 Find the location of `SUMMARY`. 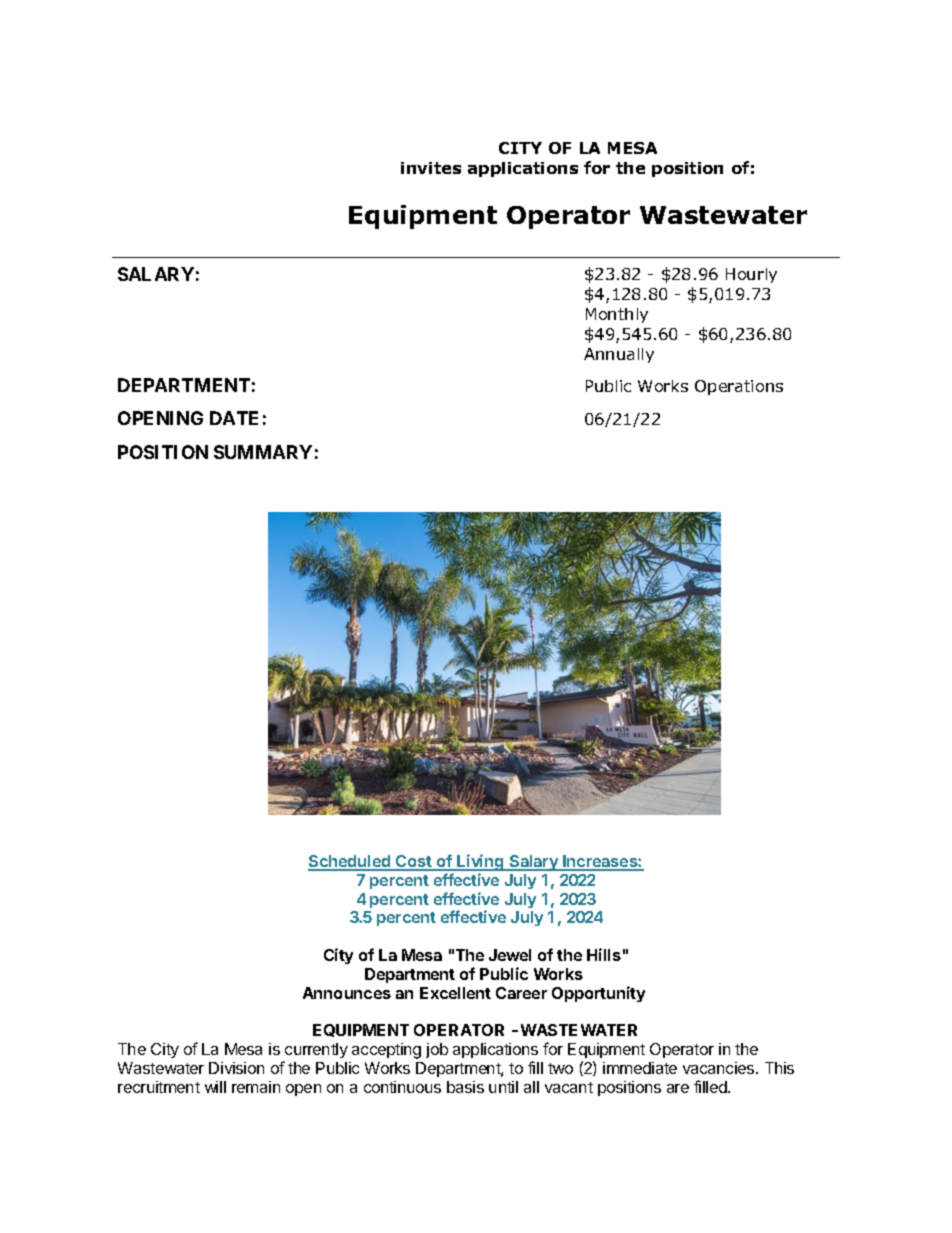

SUMMARY is located at coordinates (263, 452).
